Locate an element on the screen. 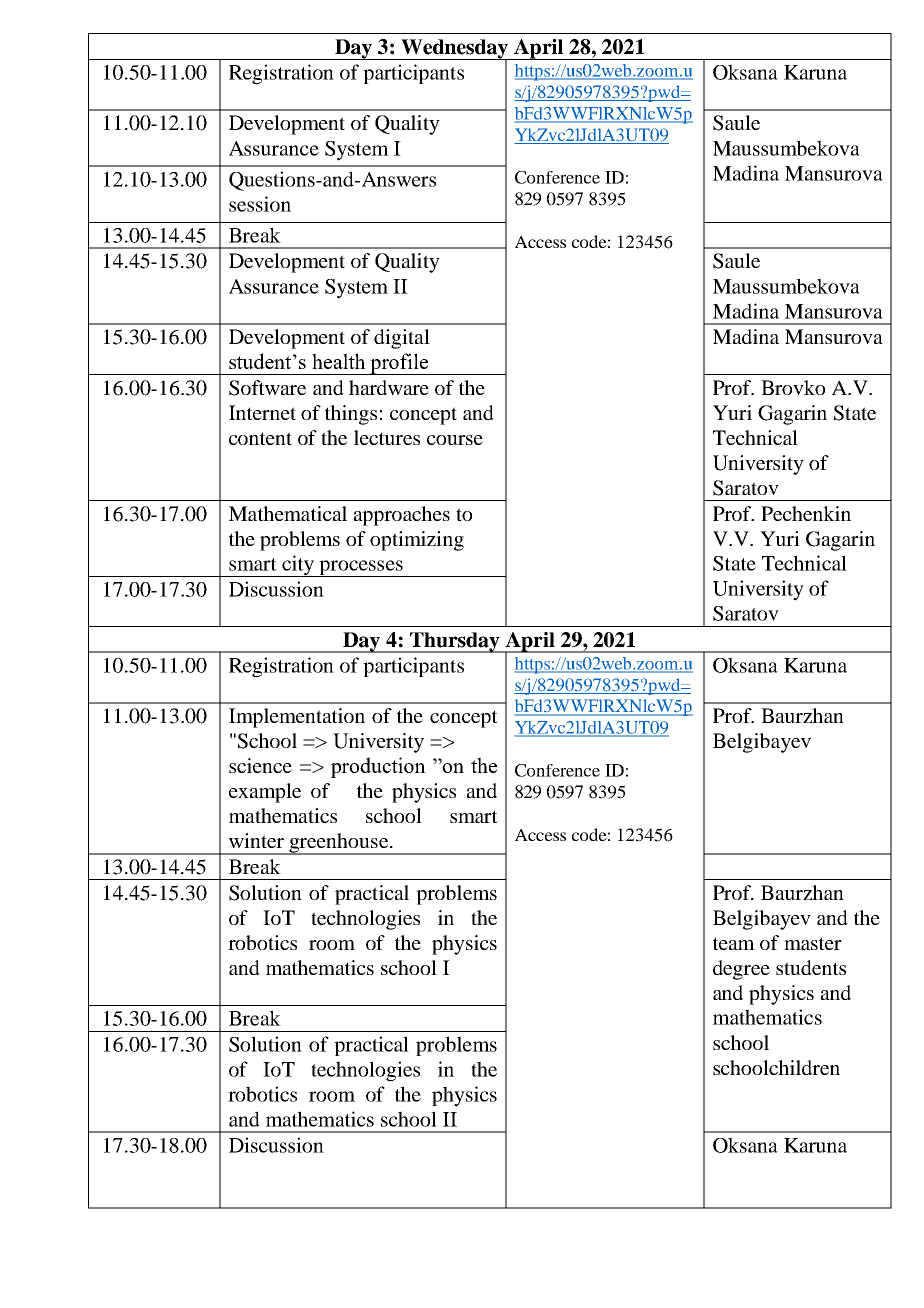 This screenshot has height=1308, width=924. Thursday is located at coordinates (455, 642).
